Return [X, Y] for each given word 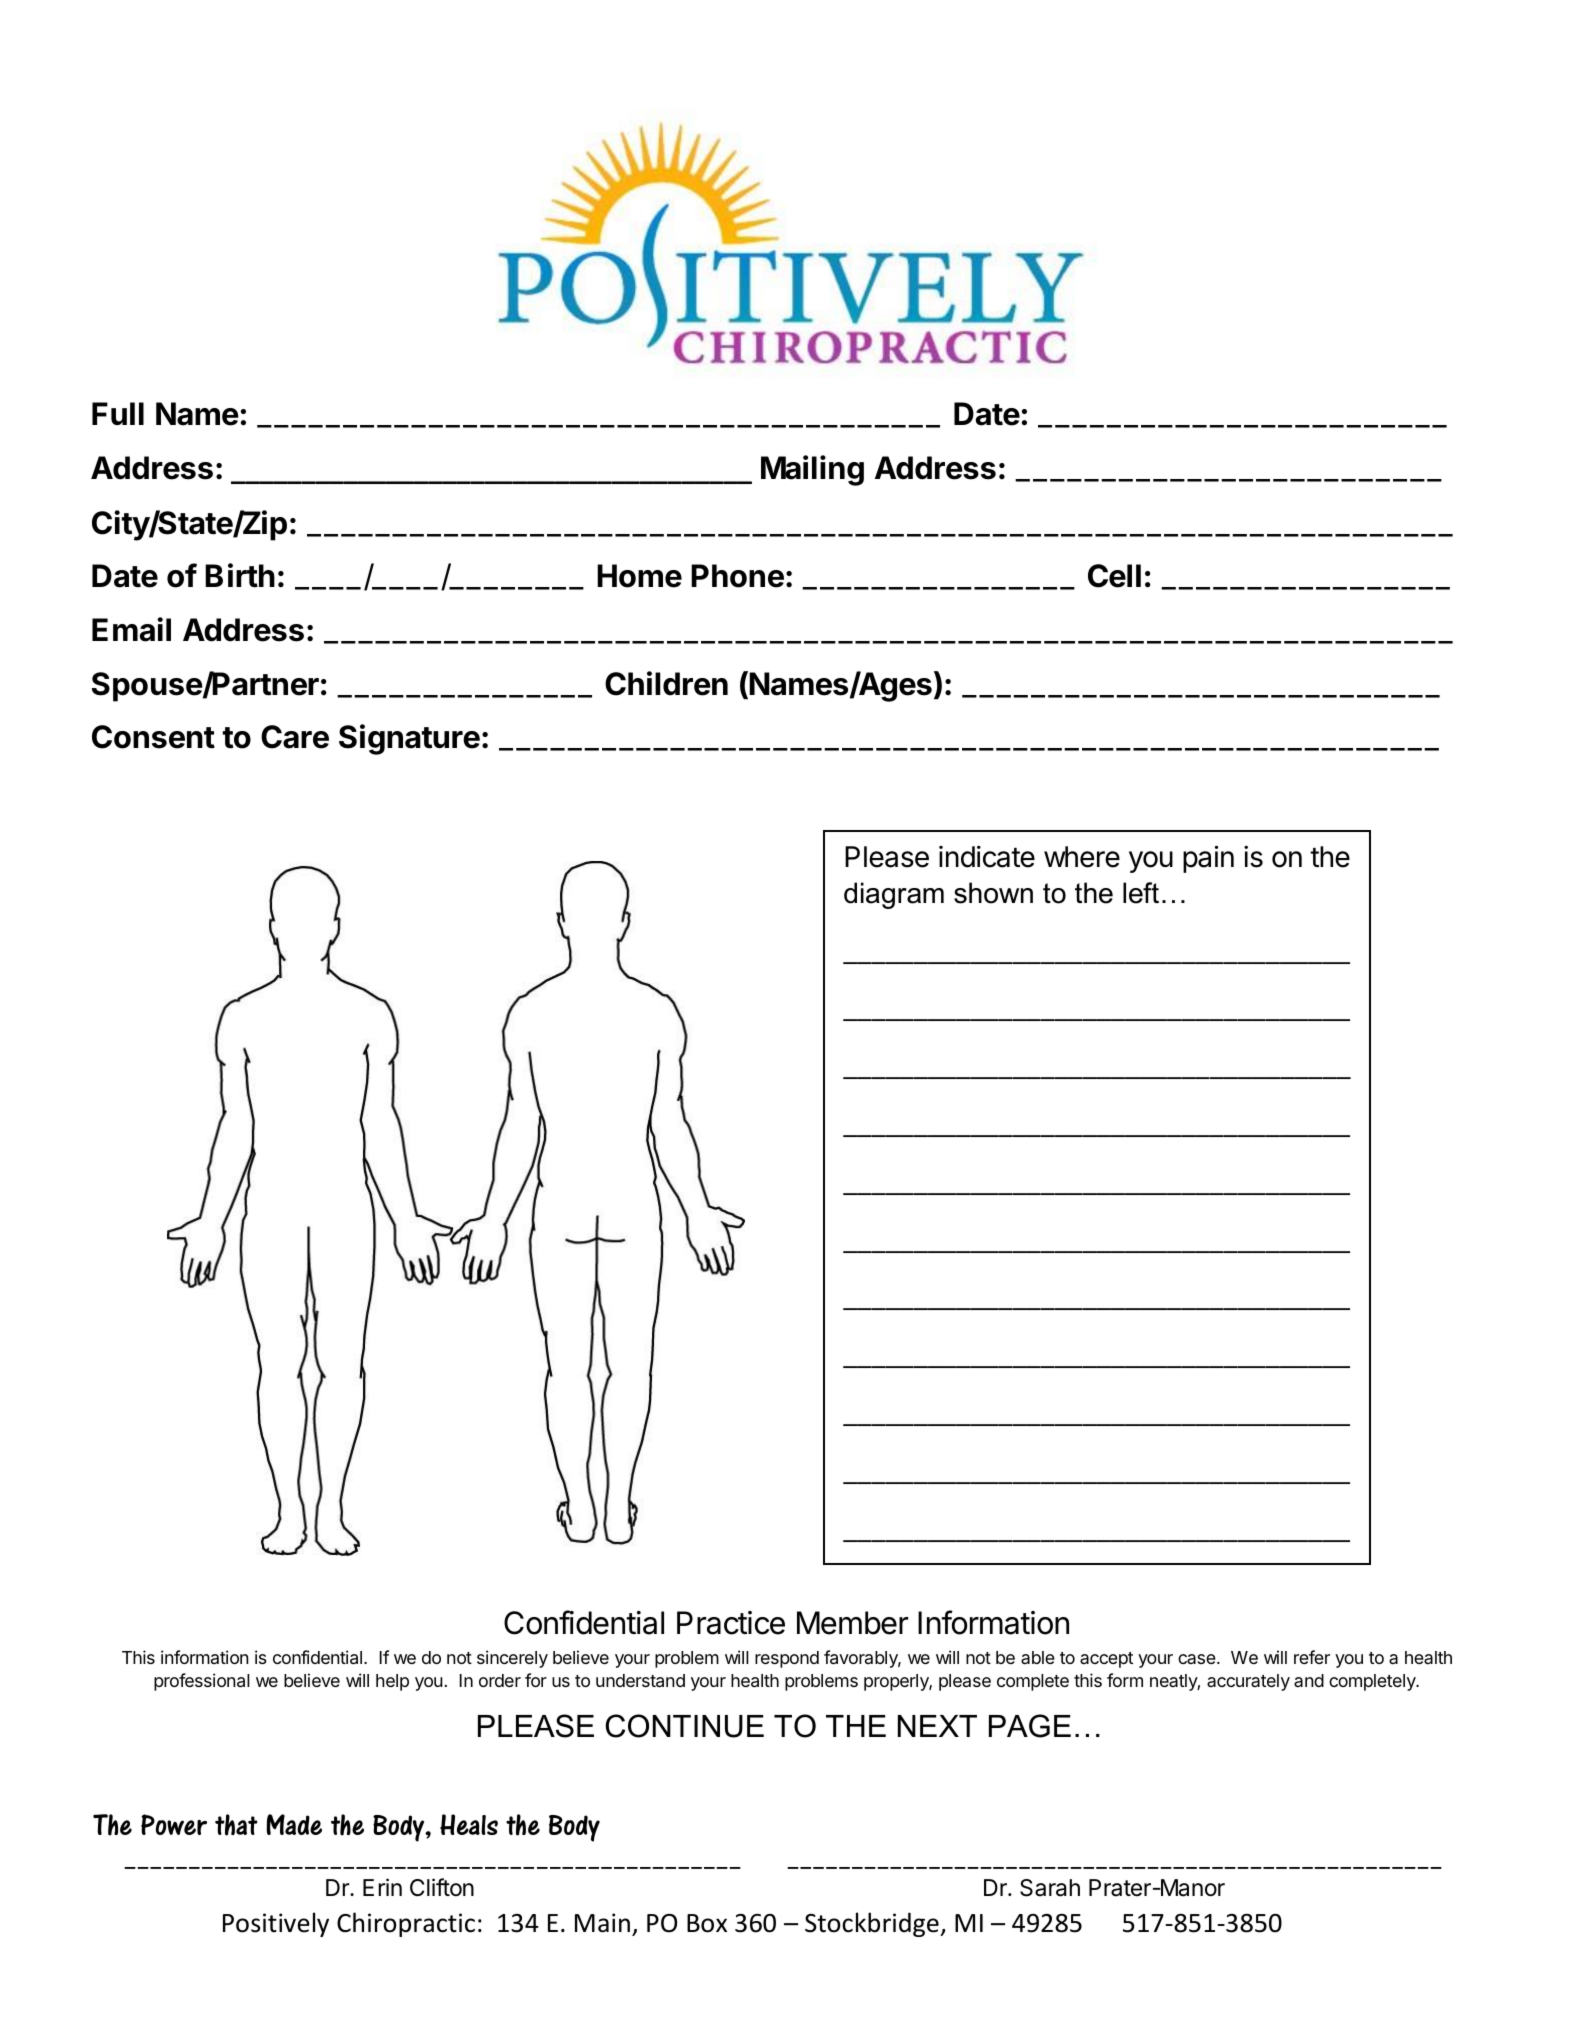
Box [707, 1923]
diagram [894, 895]
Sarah [1050, 1888]
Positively [276, 1924]
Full [118, 413]
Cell [1114, 576]
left [1141, 893]
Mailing [812, 470]
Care [295, 737]
